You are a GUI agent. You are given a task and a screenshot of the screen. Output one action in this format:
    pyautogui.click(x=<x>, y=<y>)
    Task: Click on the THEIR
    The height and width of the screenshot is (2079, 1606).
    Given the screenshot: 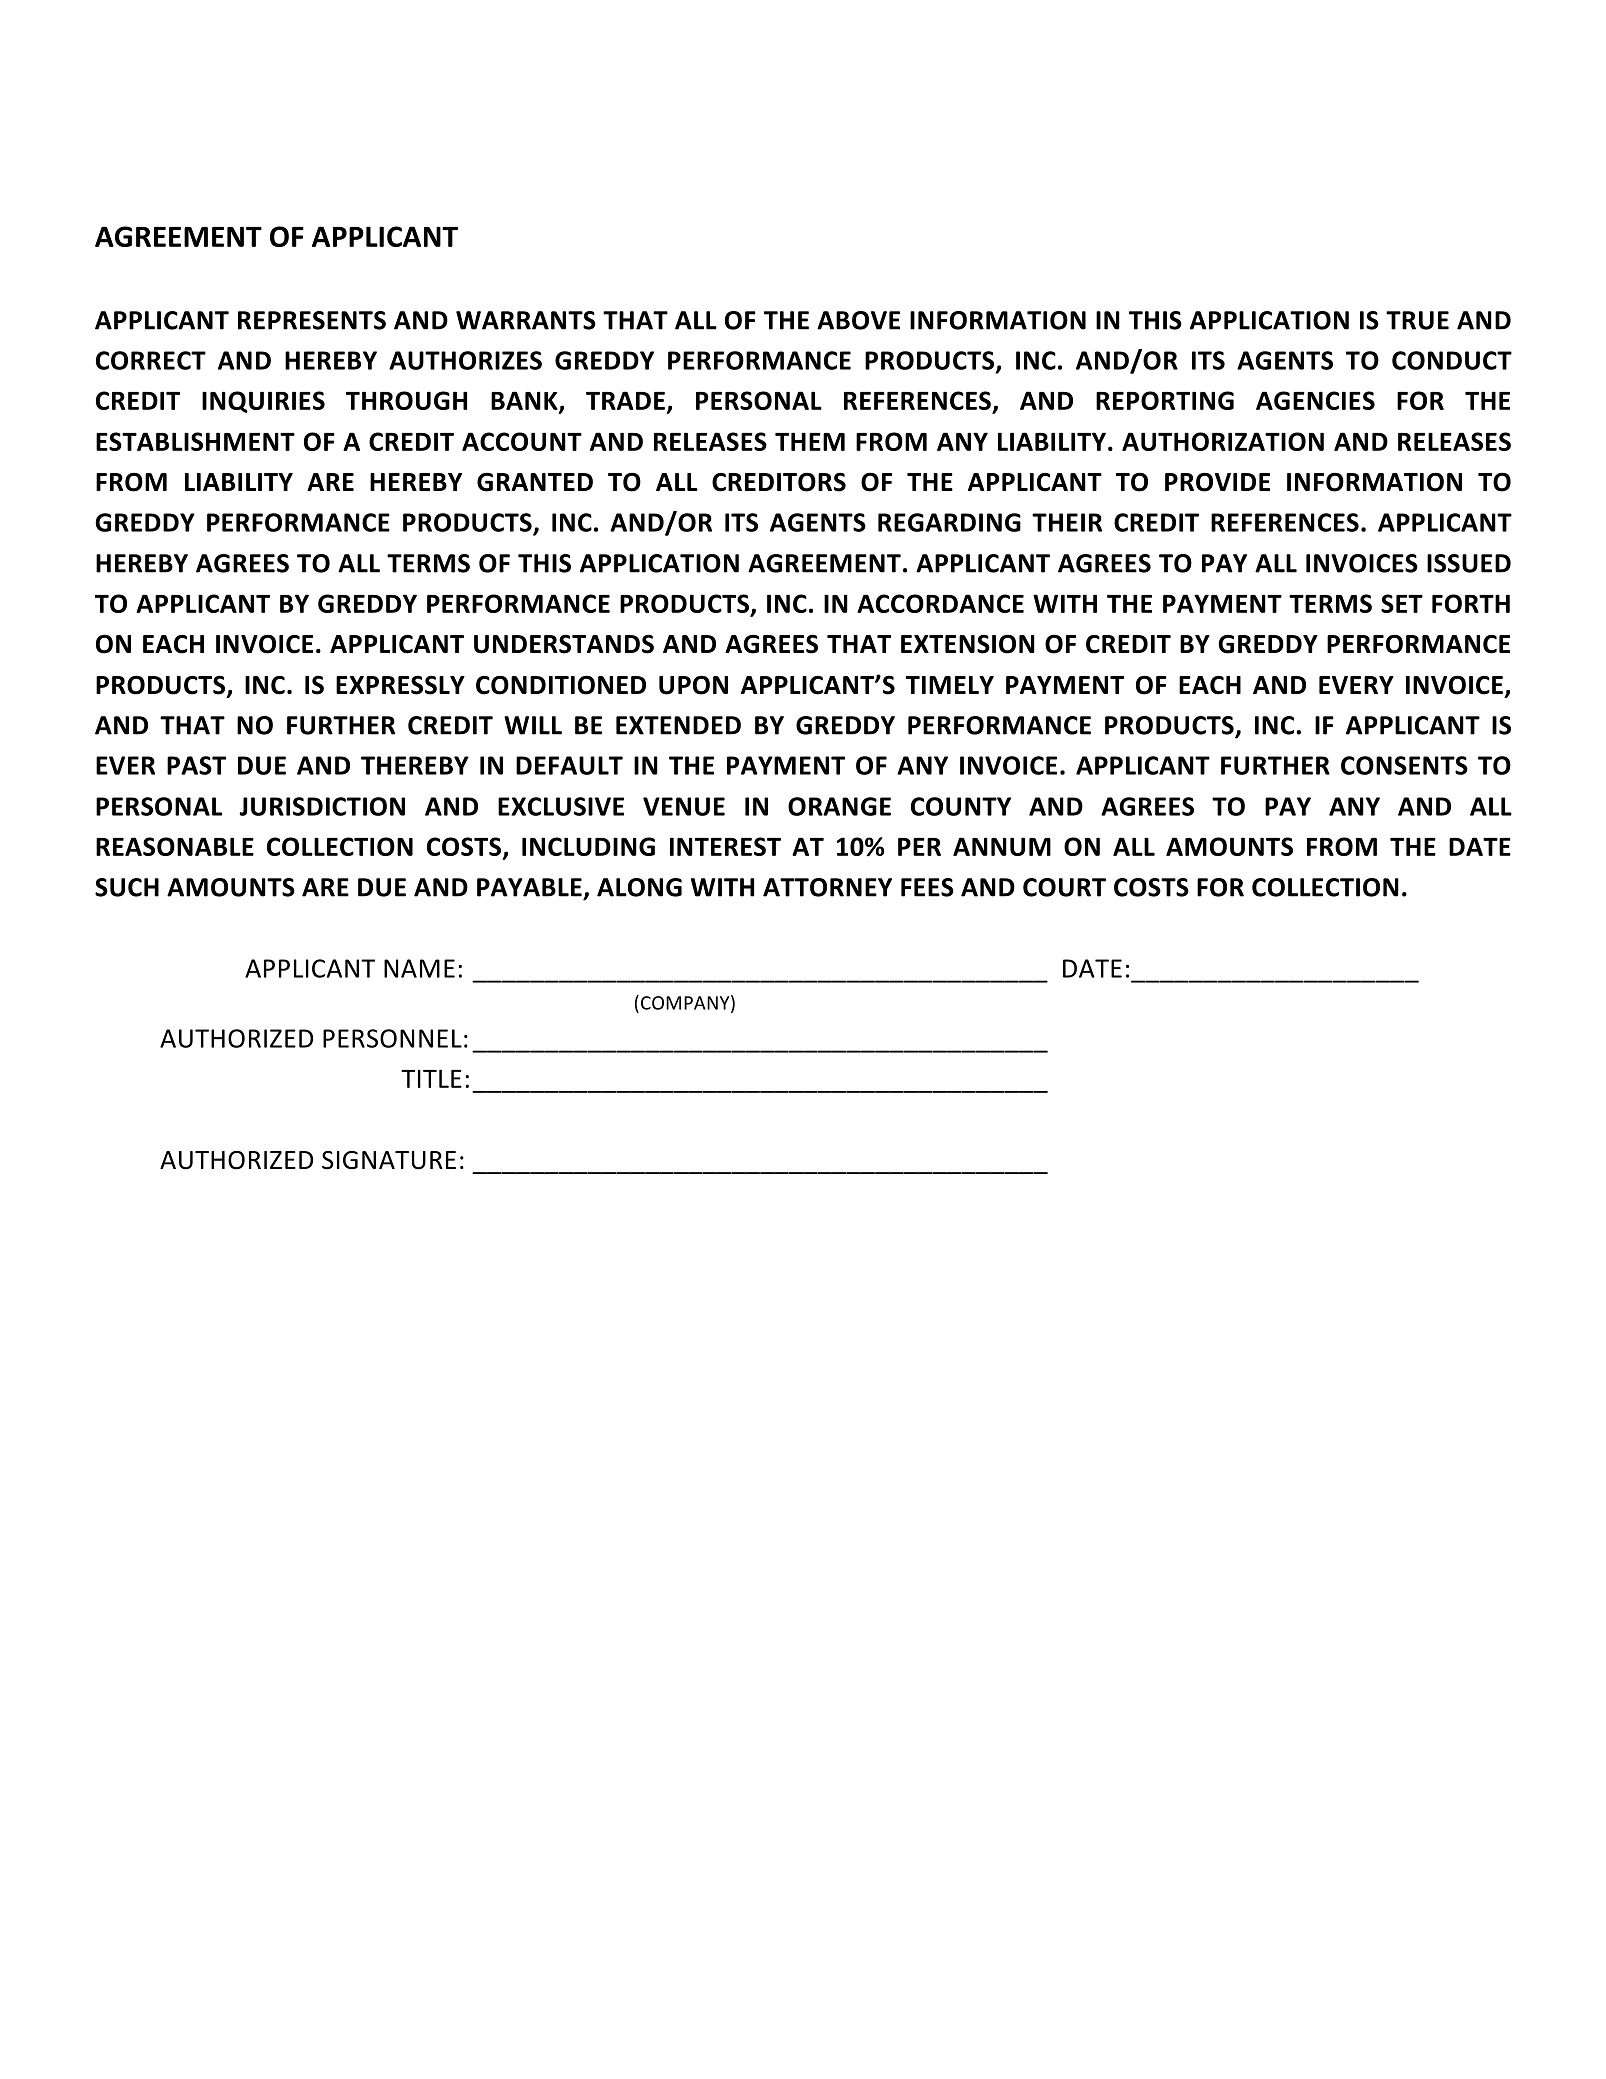 What is the action you would take?
    pyautogui.click(x=1067, y=522)
